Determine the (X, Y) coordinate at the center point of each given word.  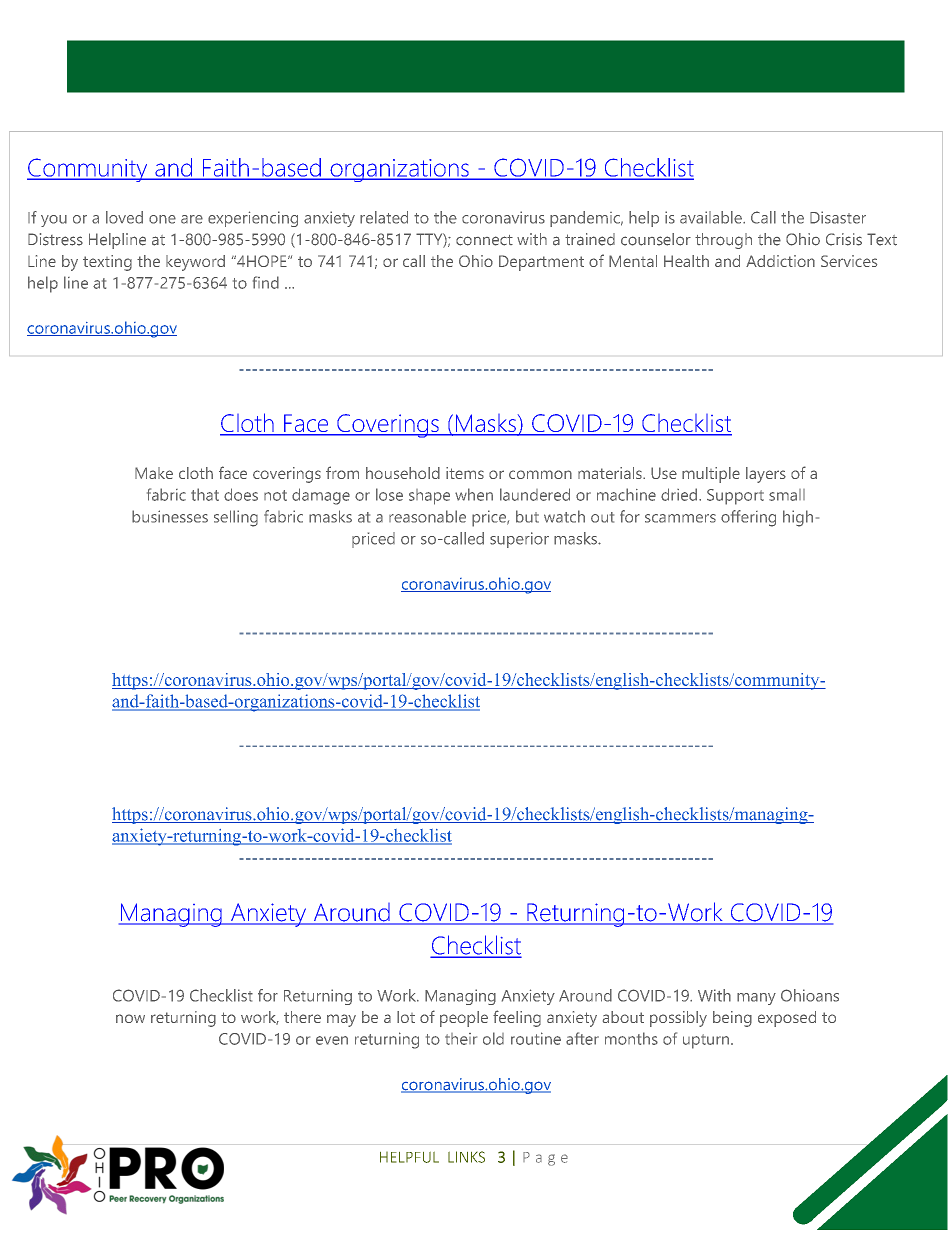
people (464, 1019)
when (474, 494)
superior (519, 540)
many (756, 999)
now (130, 1018)
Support (735, 497)
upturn (707, 1041)
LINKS (466, 1157)
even (332, 1040)
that (205, 494)
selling (236, 518)
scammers (680, 518)
